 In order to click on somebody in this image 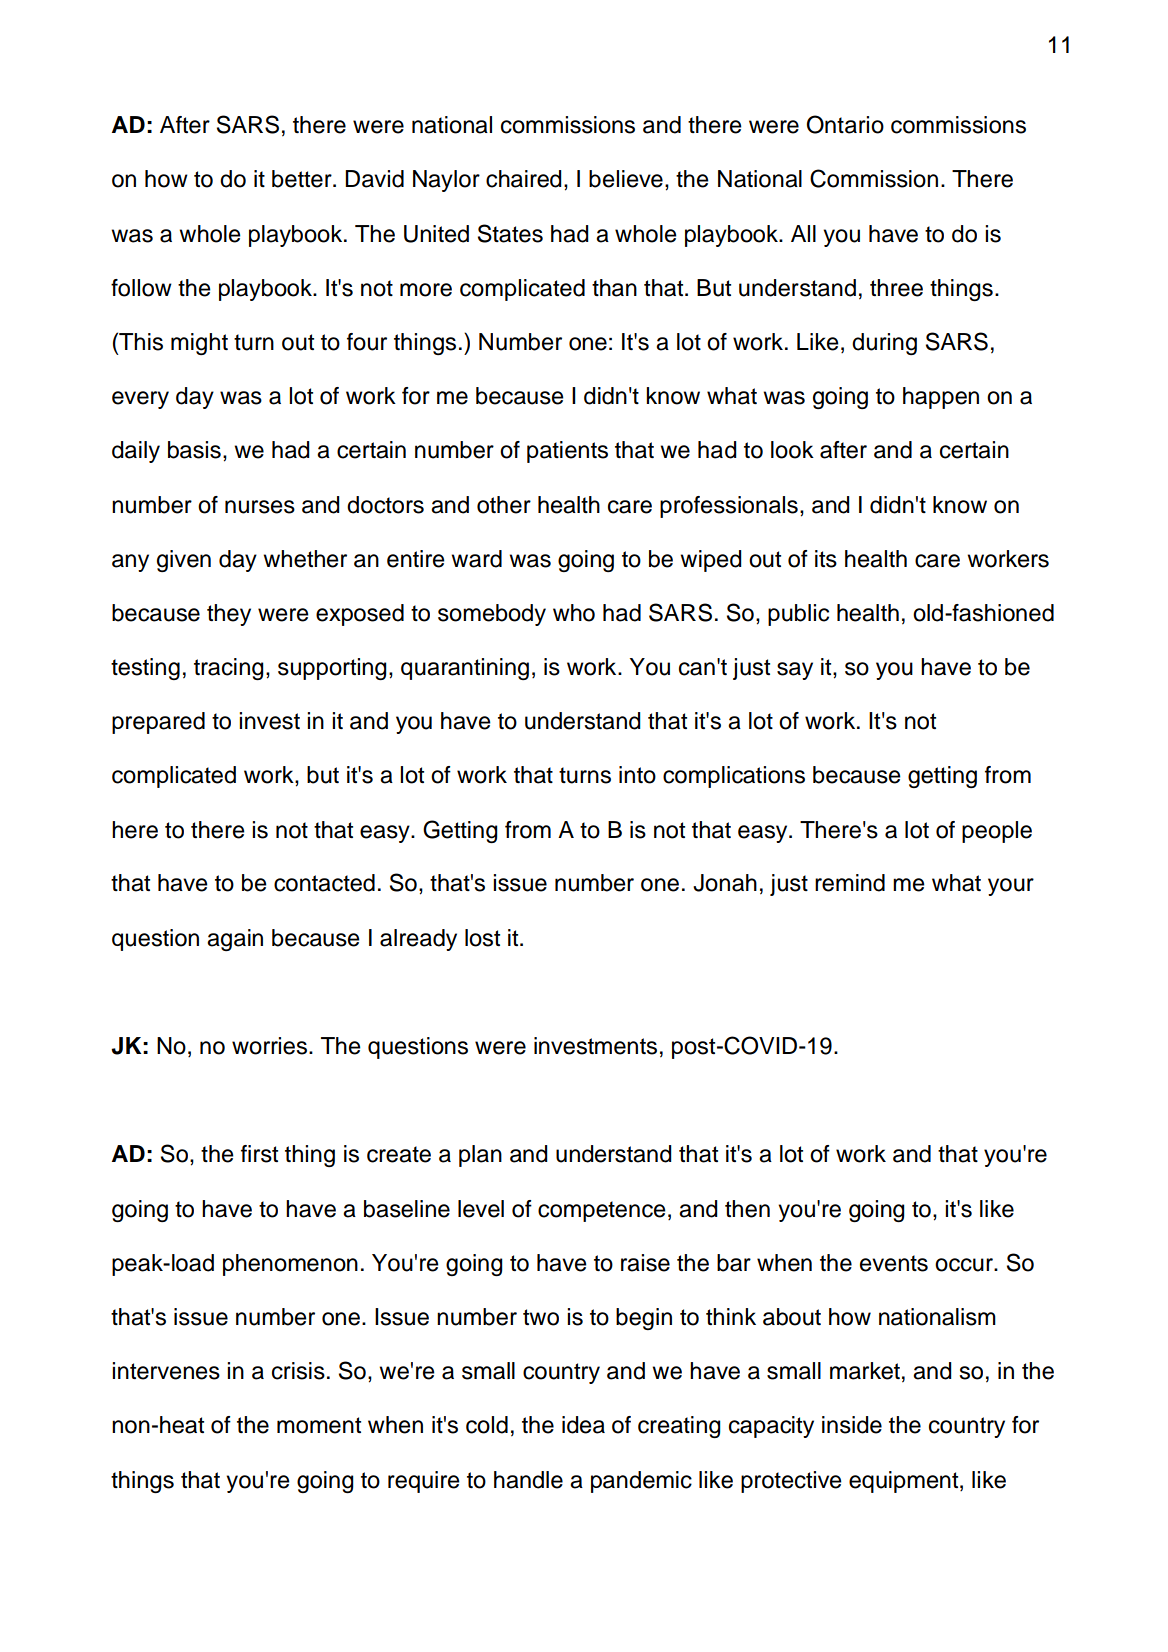, I will do `click(492, 615)`.
